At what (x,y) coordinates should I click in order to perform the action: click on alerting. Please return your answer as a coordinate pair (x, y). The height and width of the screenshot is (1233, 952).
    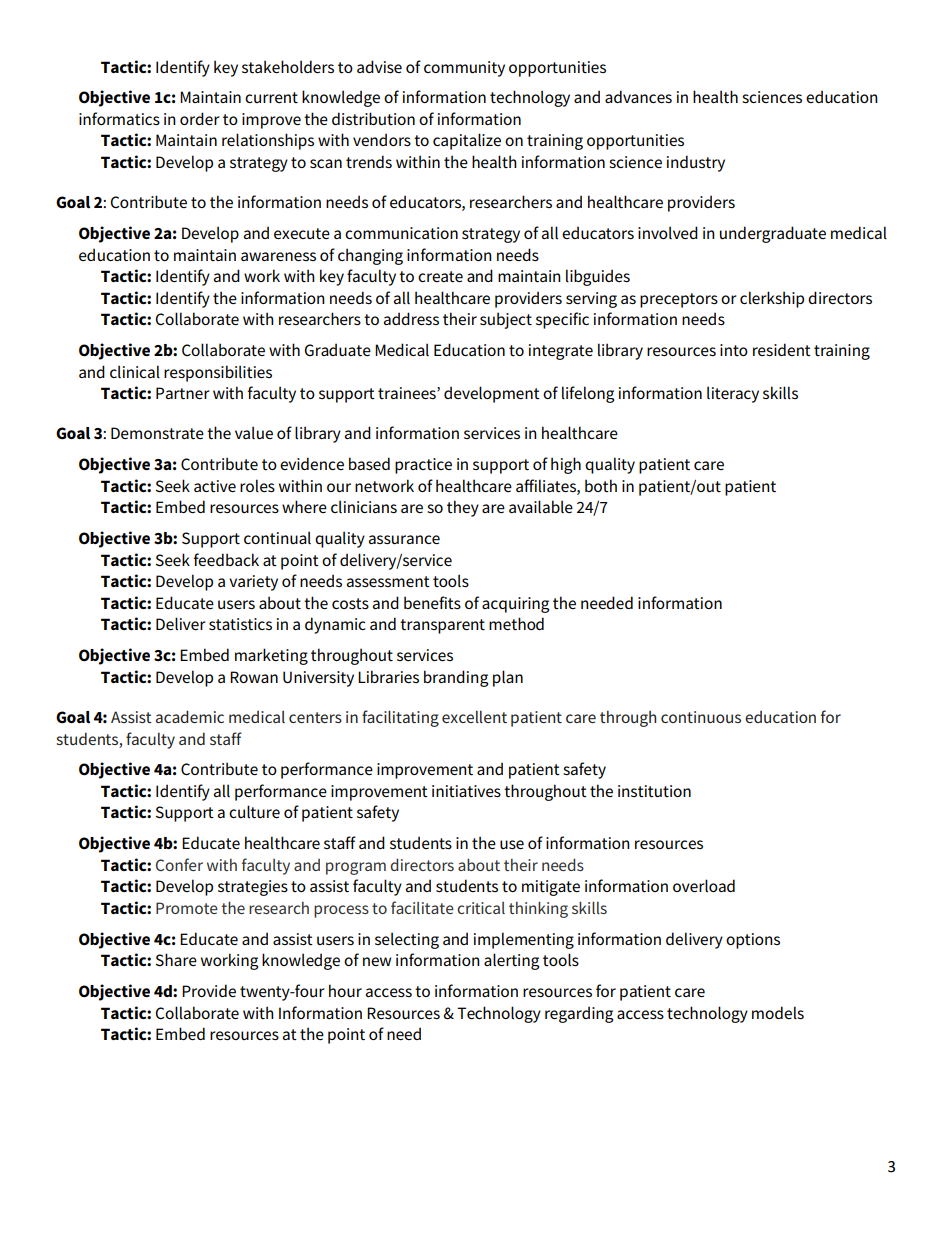
    Looking at the image, I should click on (511, 961).
